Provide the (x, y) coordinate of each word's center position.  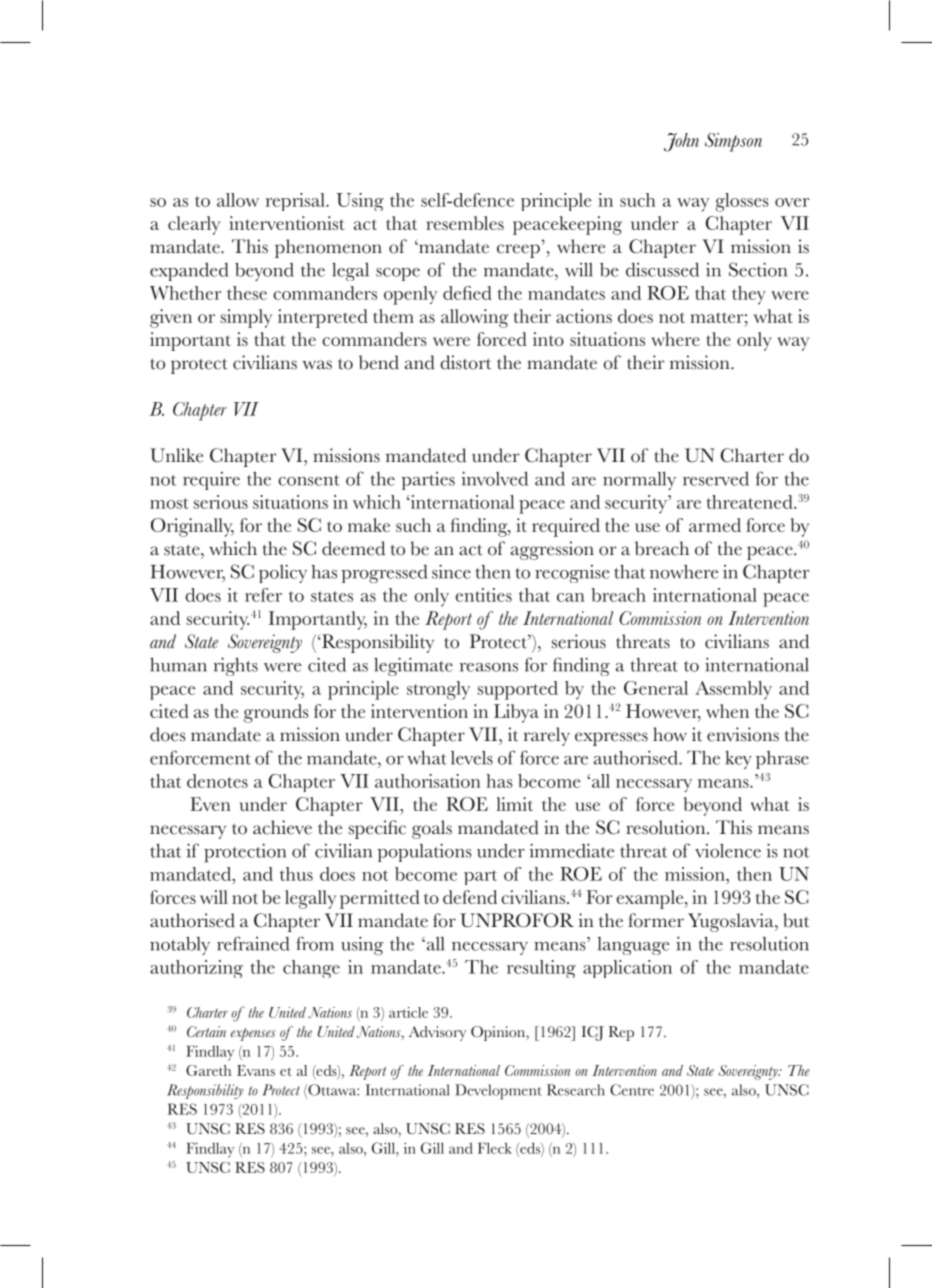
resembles (465, 223)
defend (470, 897)
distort (465, 362)
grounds (276, 713)
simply (246, 318)
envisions (743, 734)
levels (472, 757)
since (451, 571)
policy (283, 573)
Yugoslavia (732, 922)
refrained (253, 943)
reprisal (296, 202)
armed (715, 525)
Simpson (733, 142)
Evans (256, 1070)
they (749, 295)
